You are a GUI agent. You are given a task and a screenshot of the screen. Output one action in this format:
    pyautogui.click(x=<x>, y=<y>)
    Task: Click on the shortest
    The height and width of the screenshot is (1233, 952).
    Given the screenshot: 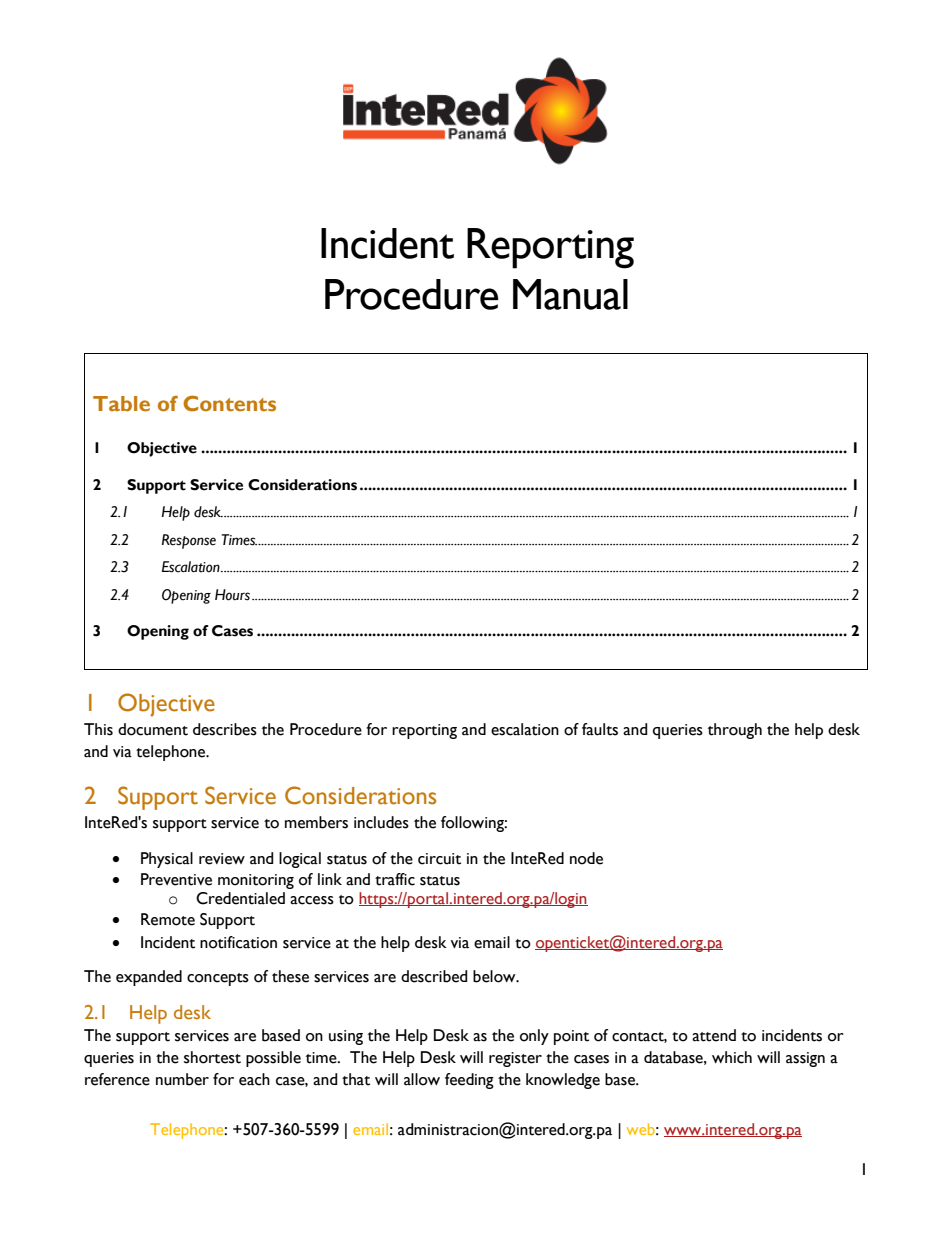 What is the action you would take?
    pyautogui.click(x=212, y=1057)
